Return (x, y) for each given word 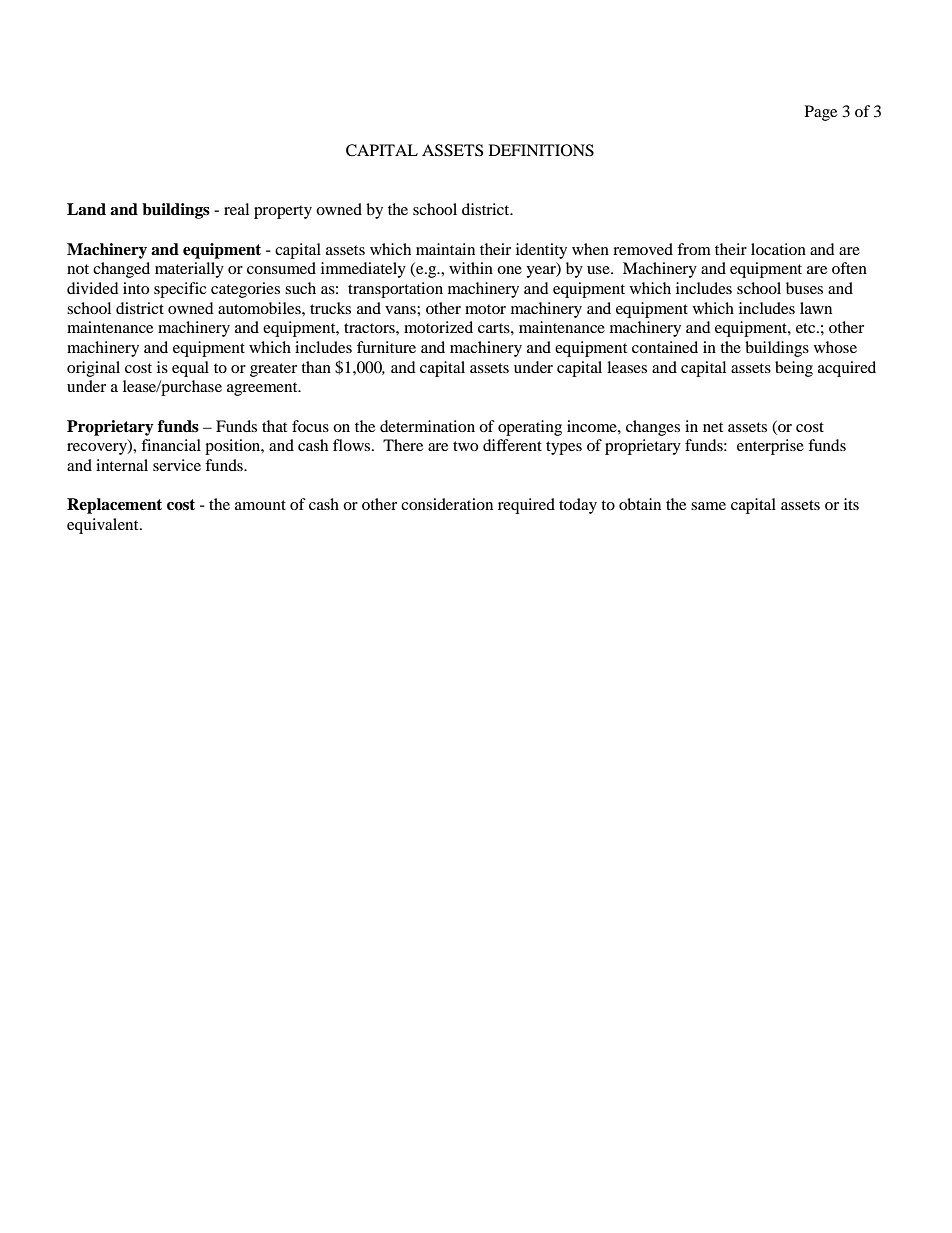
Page (821, 113)
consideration (447, 504)
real (236, 209)
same (708, 506)
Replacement (114, 506)
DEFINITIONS (541, 150)
